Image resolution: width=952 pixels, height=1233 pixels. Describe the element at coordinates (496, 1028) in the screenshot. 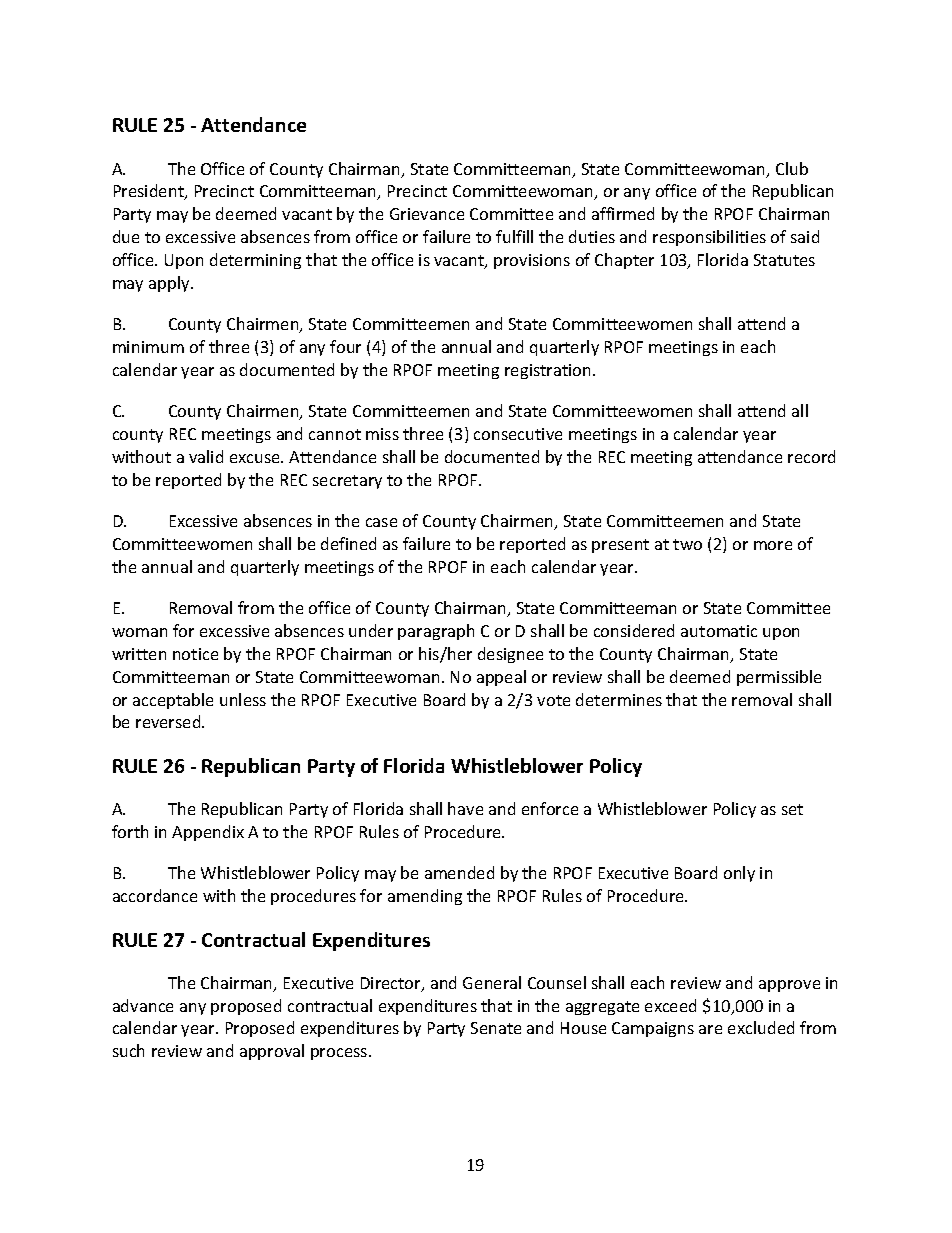

I see `Senate` at that location.
